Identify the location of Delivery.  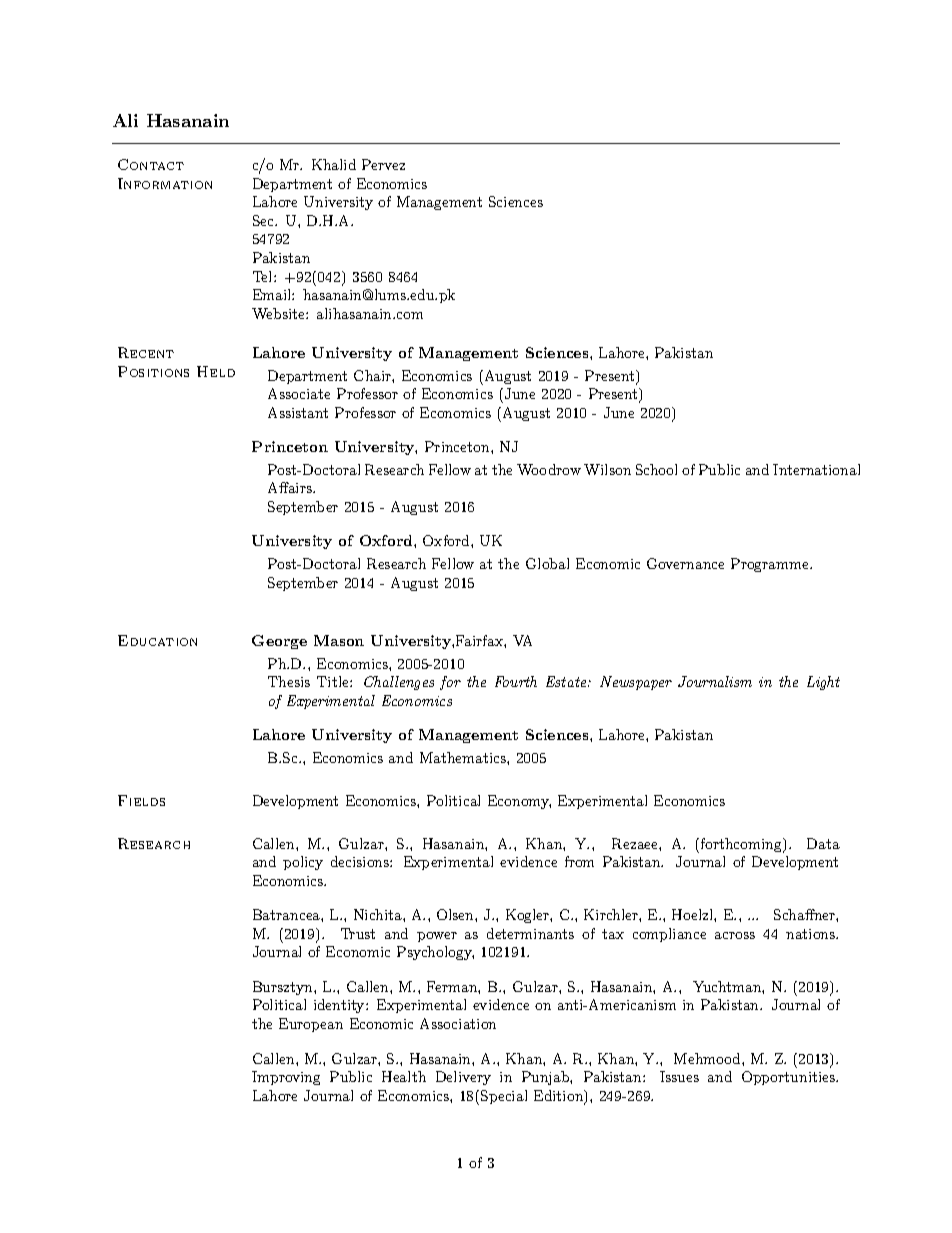
(463, 1078).
